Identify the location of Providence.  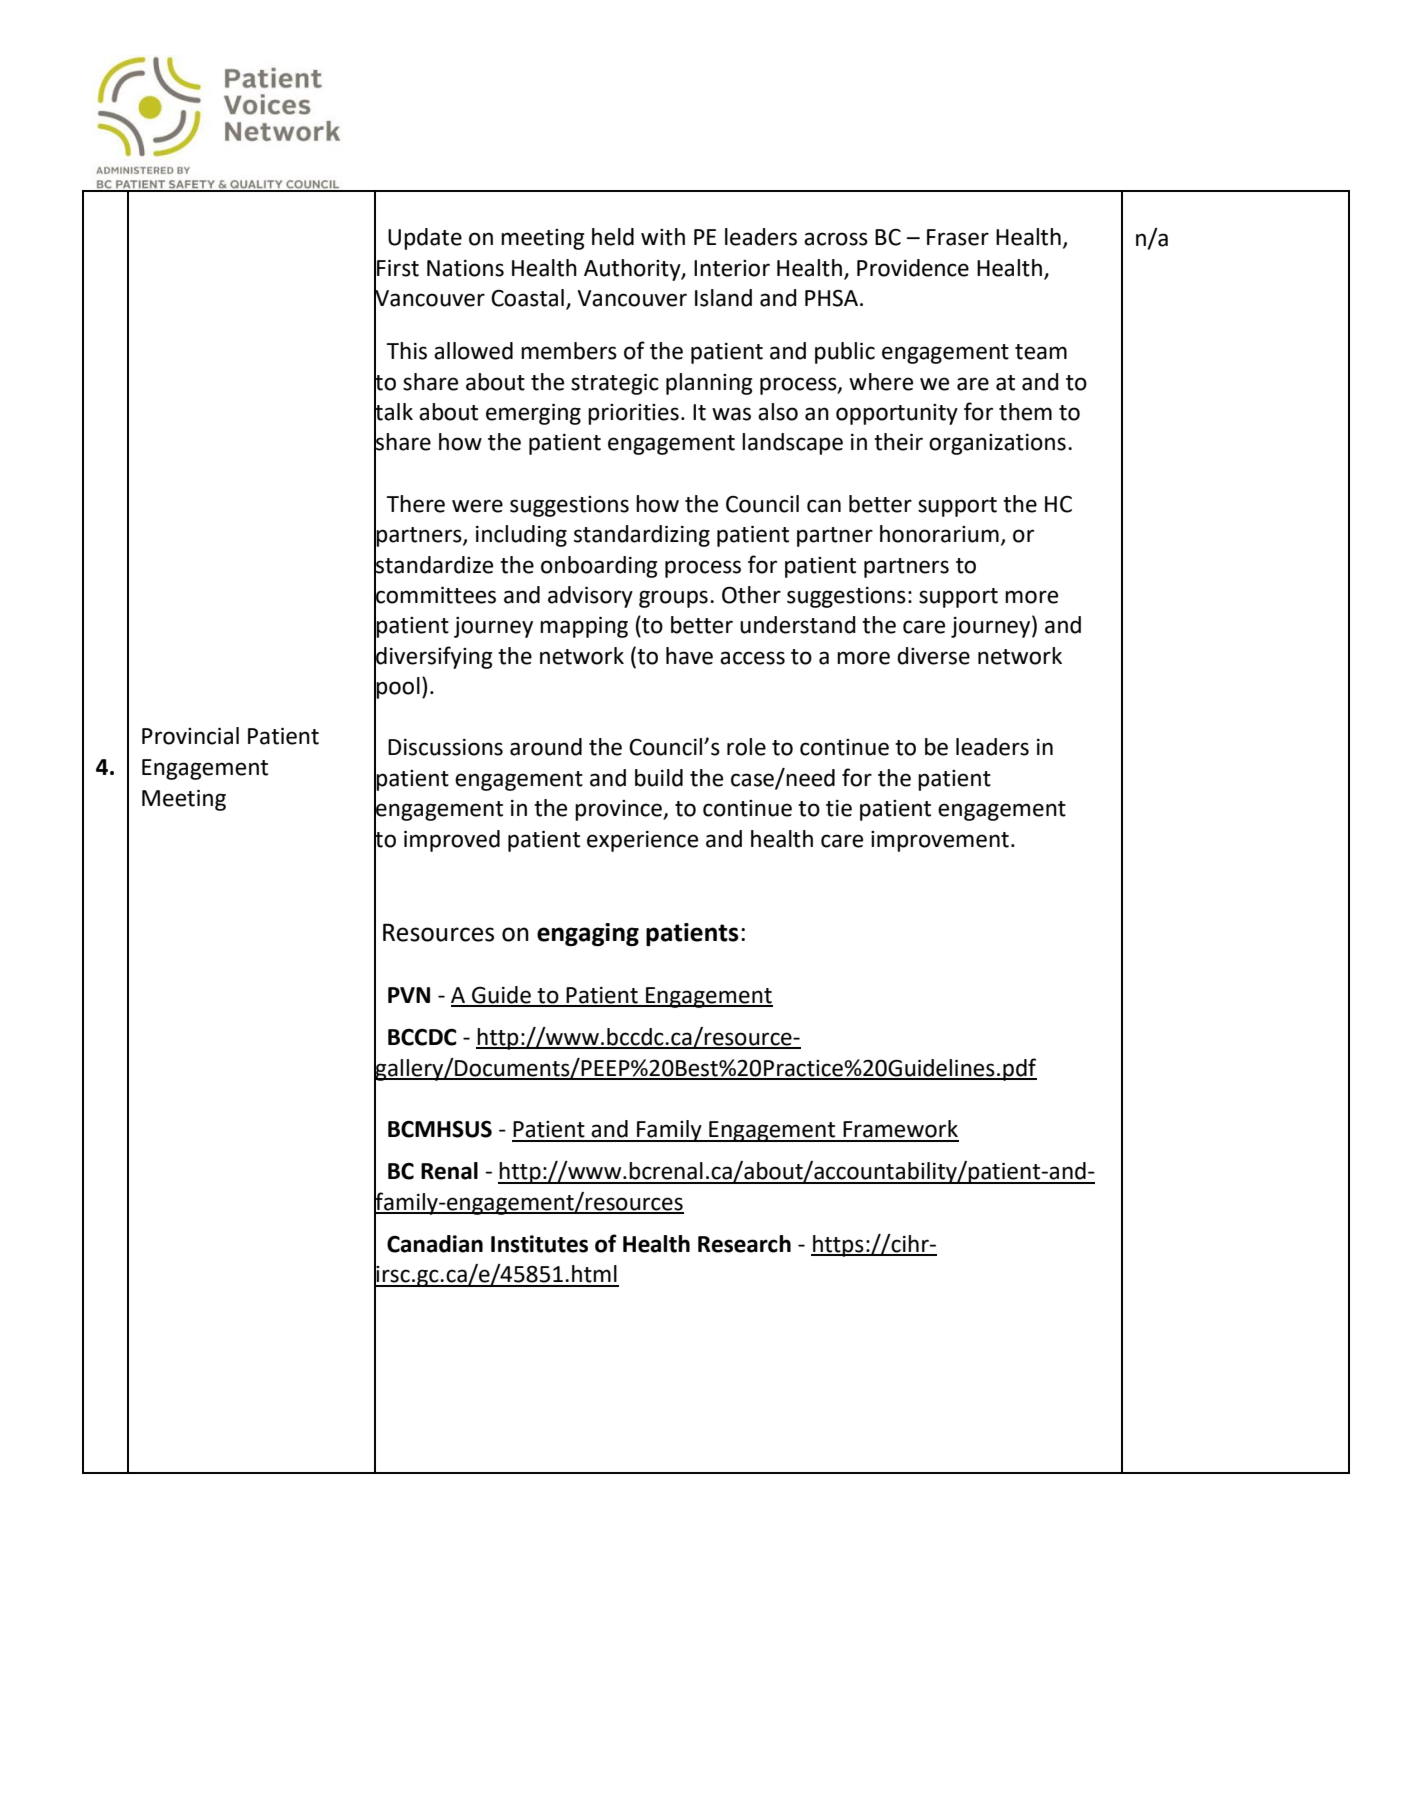
(913, 268).
